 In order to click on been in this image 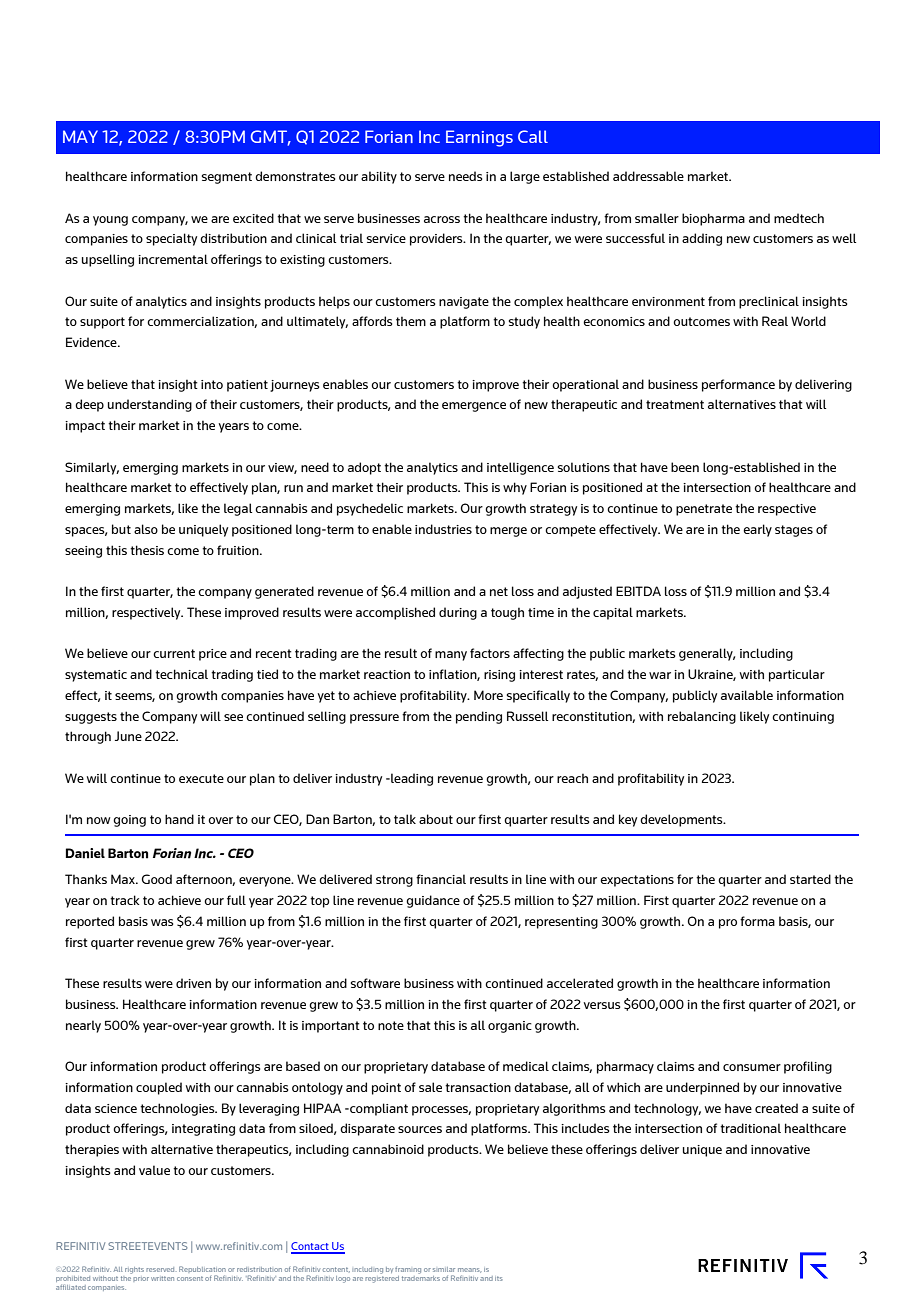, I will do `click(685, 467)`.
